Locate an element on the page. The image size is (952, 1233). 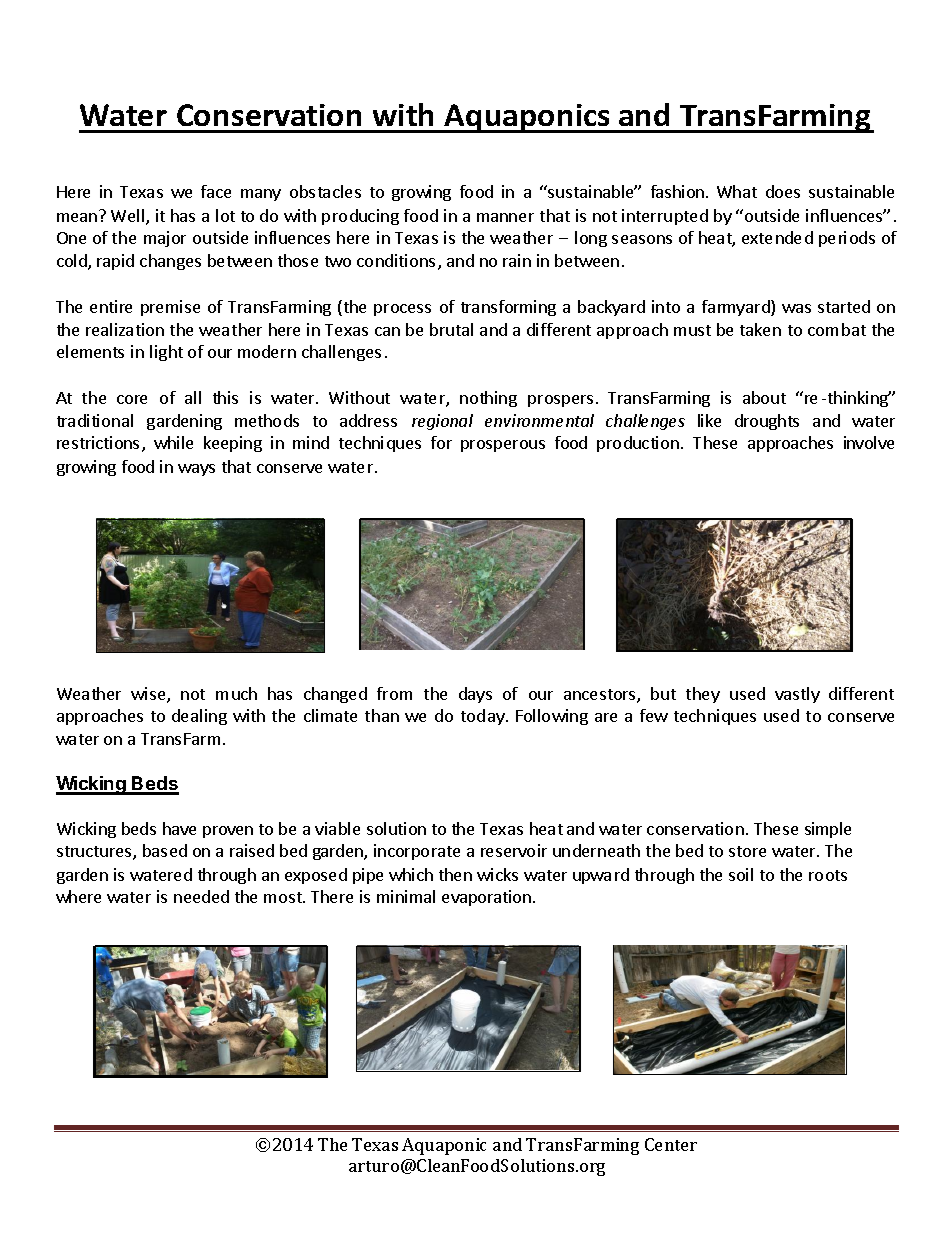
major is located at coordinates (165, 239).
